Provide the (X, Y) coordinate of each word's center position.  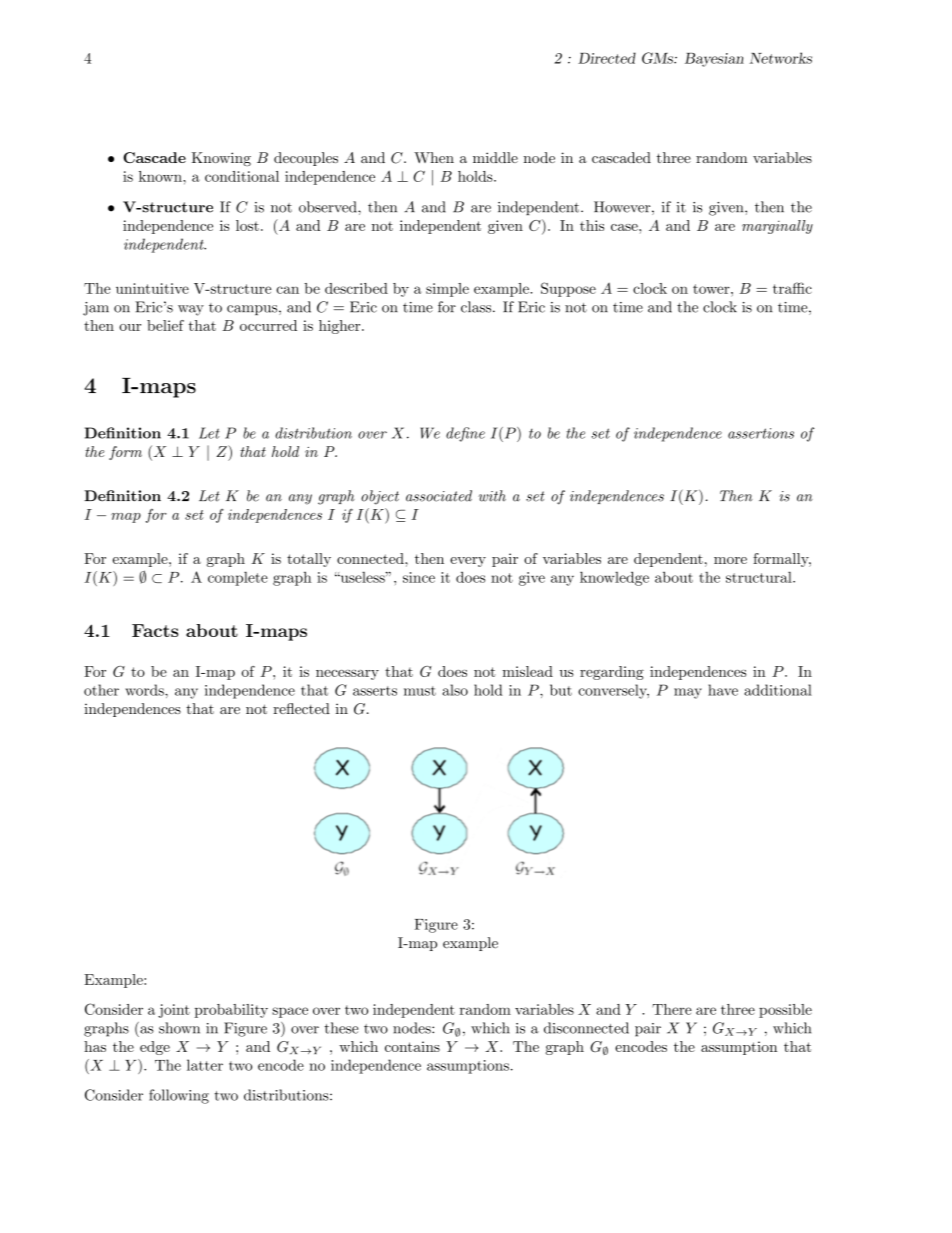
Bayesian (714, 60)
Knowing (221, 159)
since (419, 577)
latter (205, 1065)
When (434, 157)
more (730, 560)
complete (238, 578)
